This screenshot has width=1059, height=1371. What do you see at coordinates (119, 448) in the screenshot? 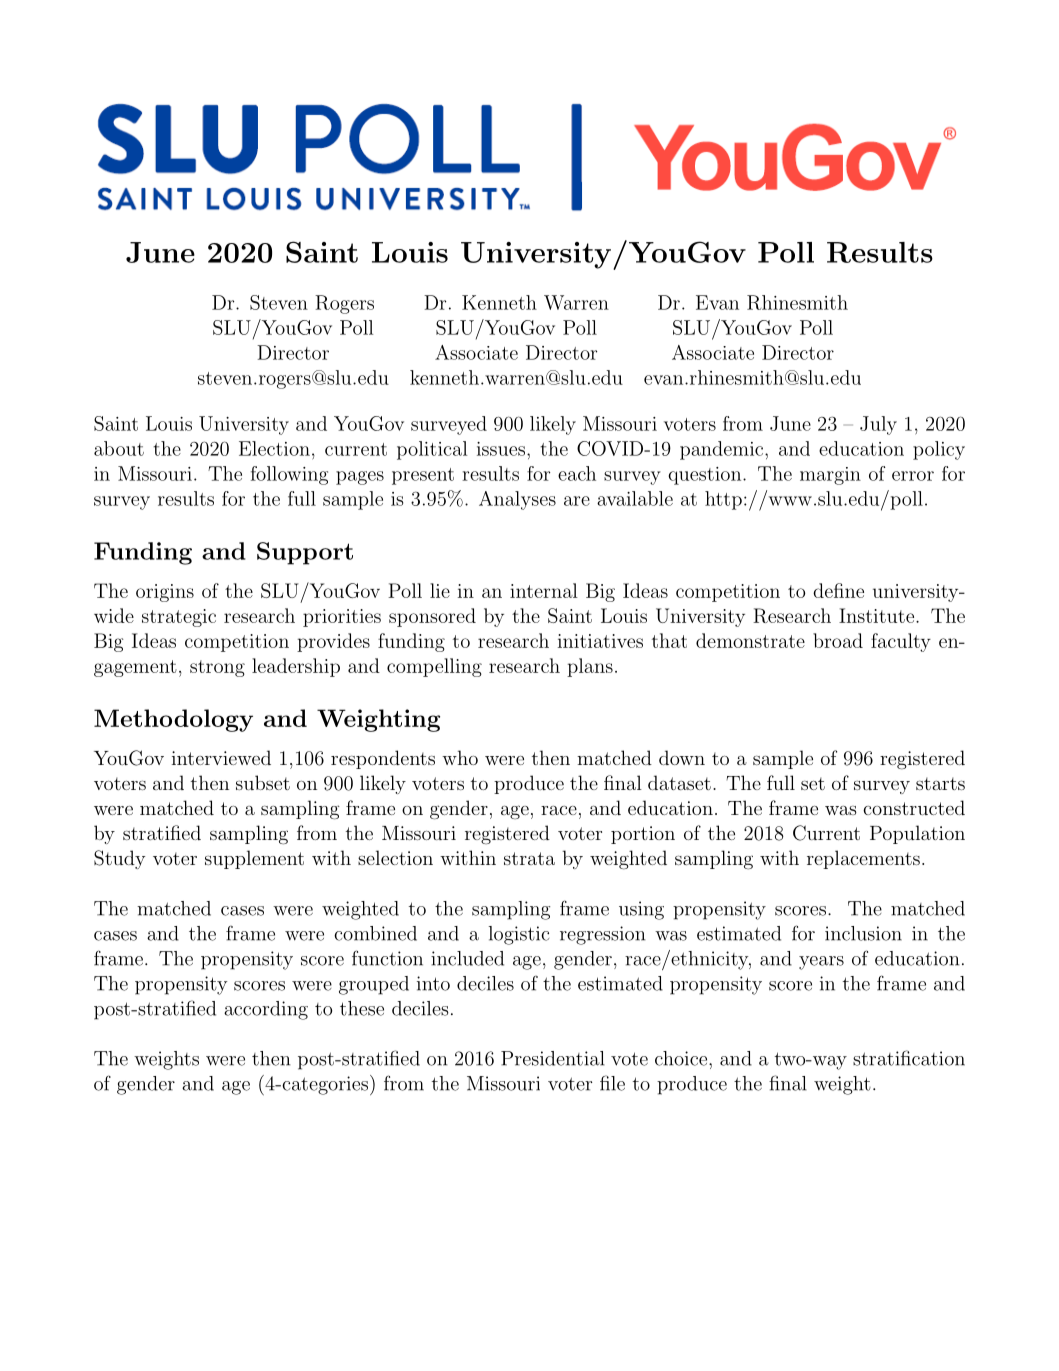
I see `about` at bounding box center [119, 448].
